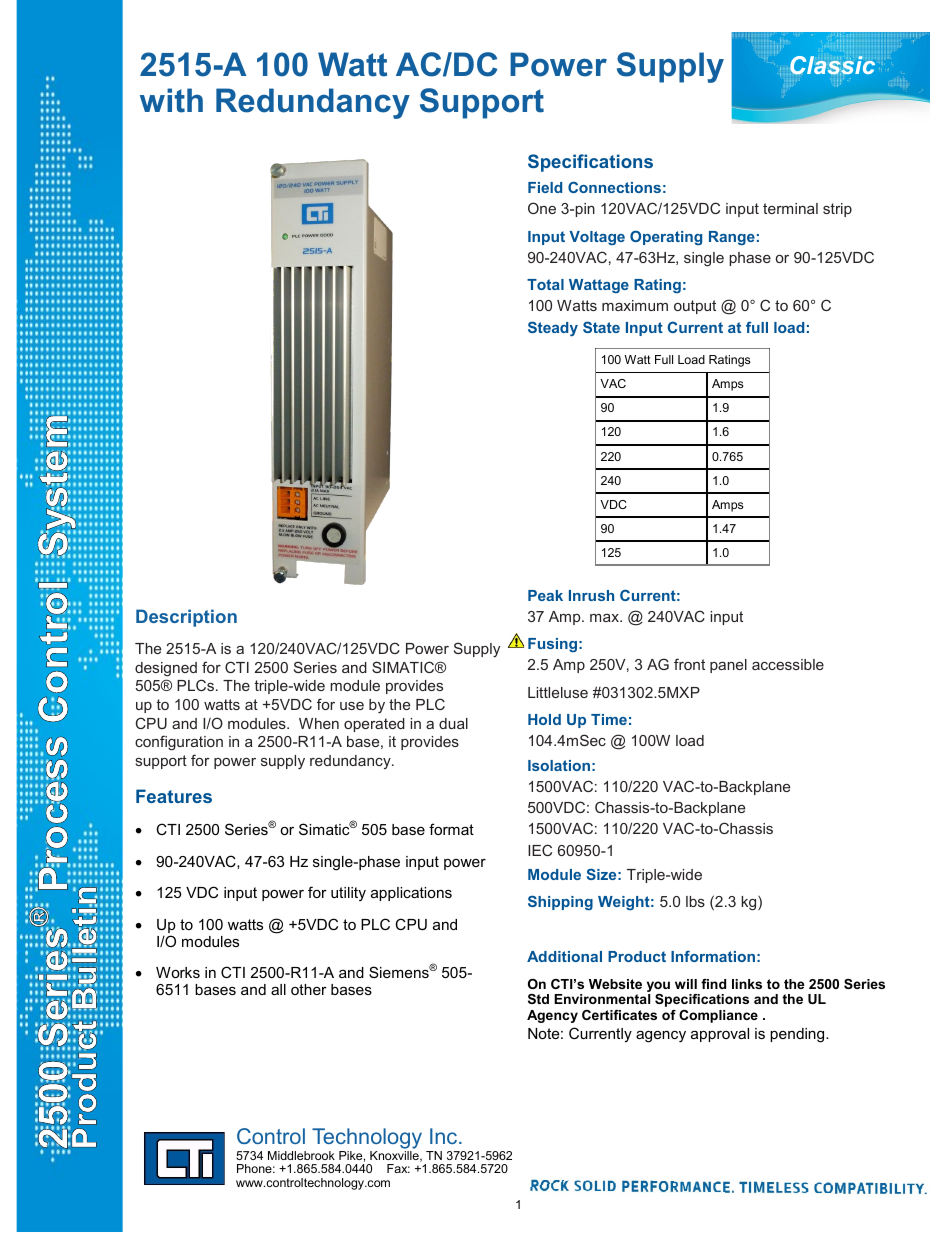  What do you see at coordinates (545, 187) in the page?
I see `Field` at bounding box center [545, 187].
